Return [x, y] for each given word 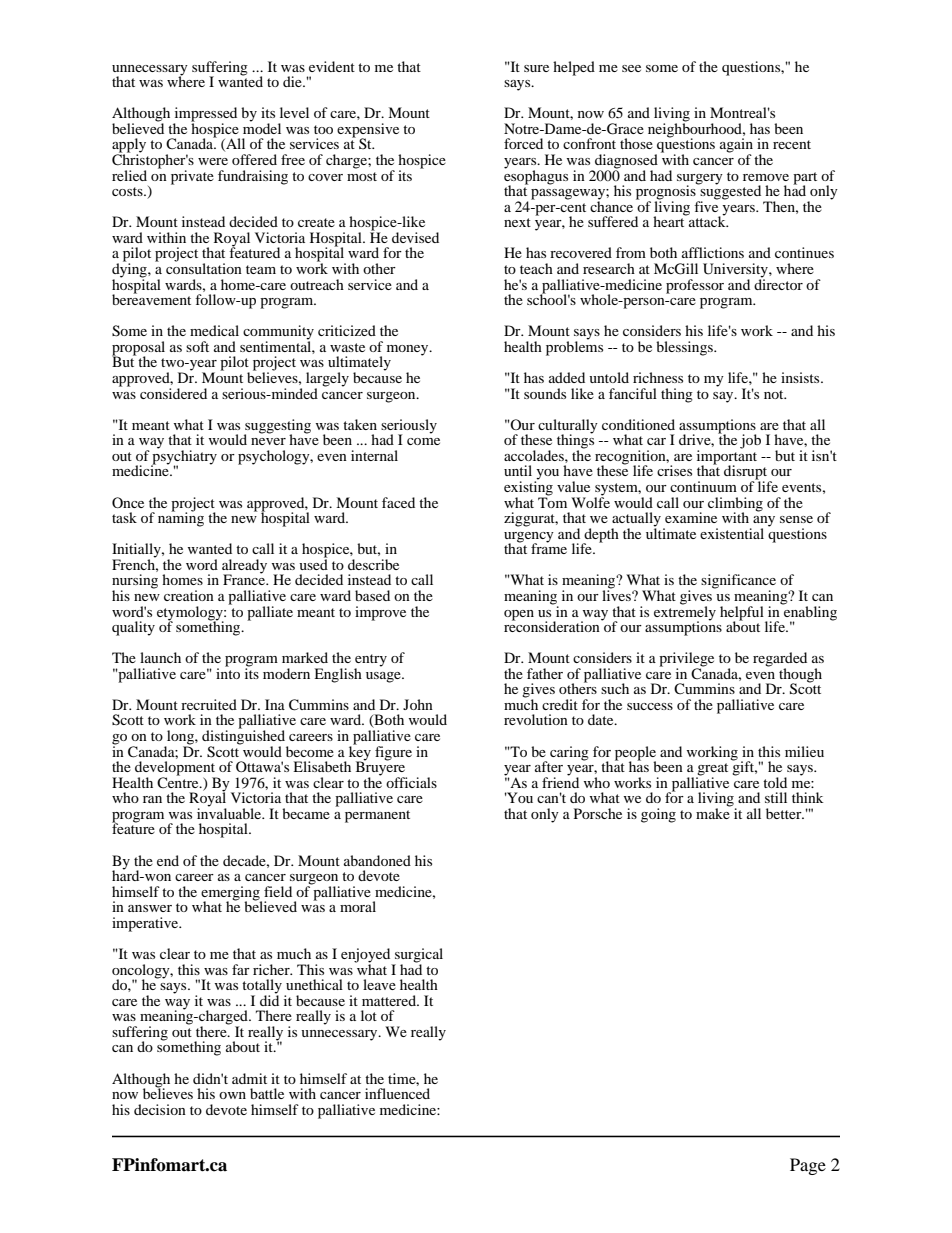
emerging [231, 894]
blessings [685, 348]
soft [197, 346]
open [519, 615]
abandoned [377, 860]
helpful [743, 614]
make [713, 812]
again [736, 146]
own [232, 1095]
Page [808, 1166]
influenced [397, 1093]
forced [523, 143]
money [409, 350]
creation [189, 595]
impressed [205, 115]
